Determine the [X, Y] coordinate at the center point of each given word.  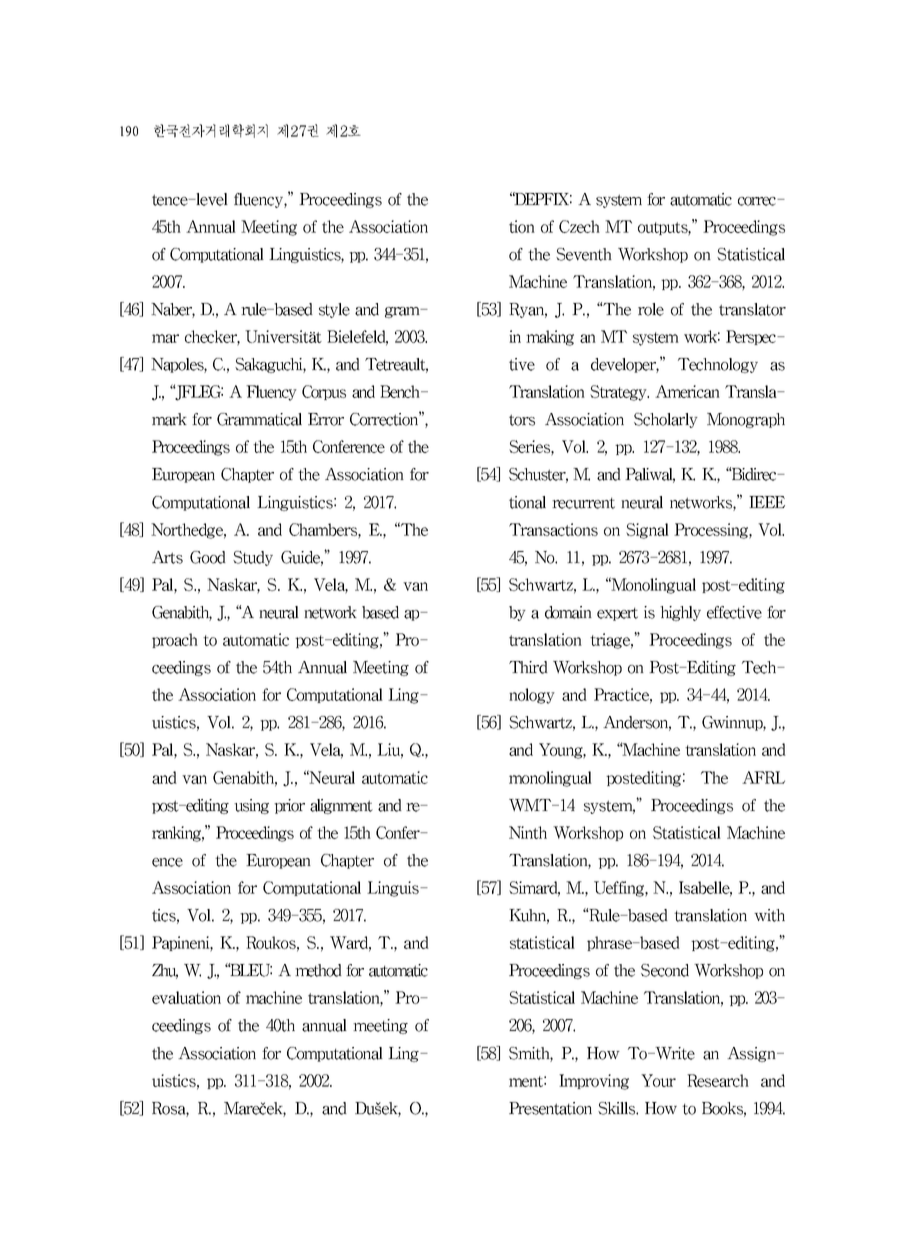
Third [528, 667]
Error [326, 419]
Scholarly [666, 420]
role [651, 309]
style [334, 310]
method [318, 970]
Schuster [538, 475]
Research [718, 1080]
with [769, 915]
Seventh [584, 254]
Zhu [165, 971]
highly [680, 613]
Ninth [528, 832]
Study [253, 558]
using [251, 806]
